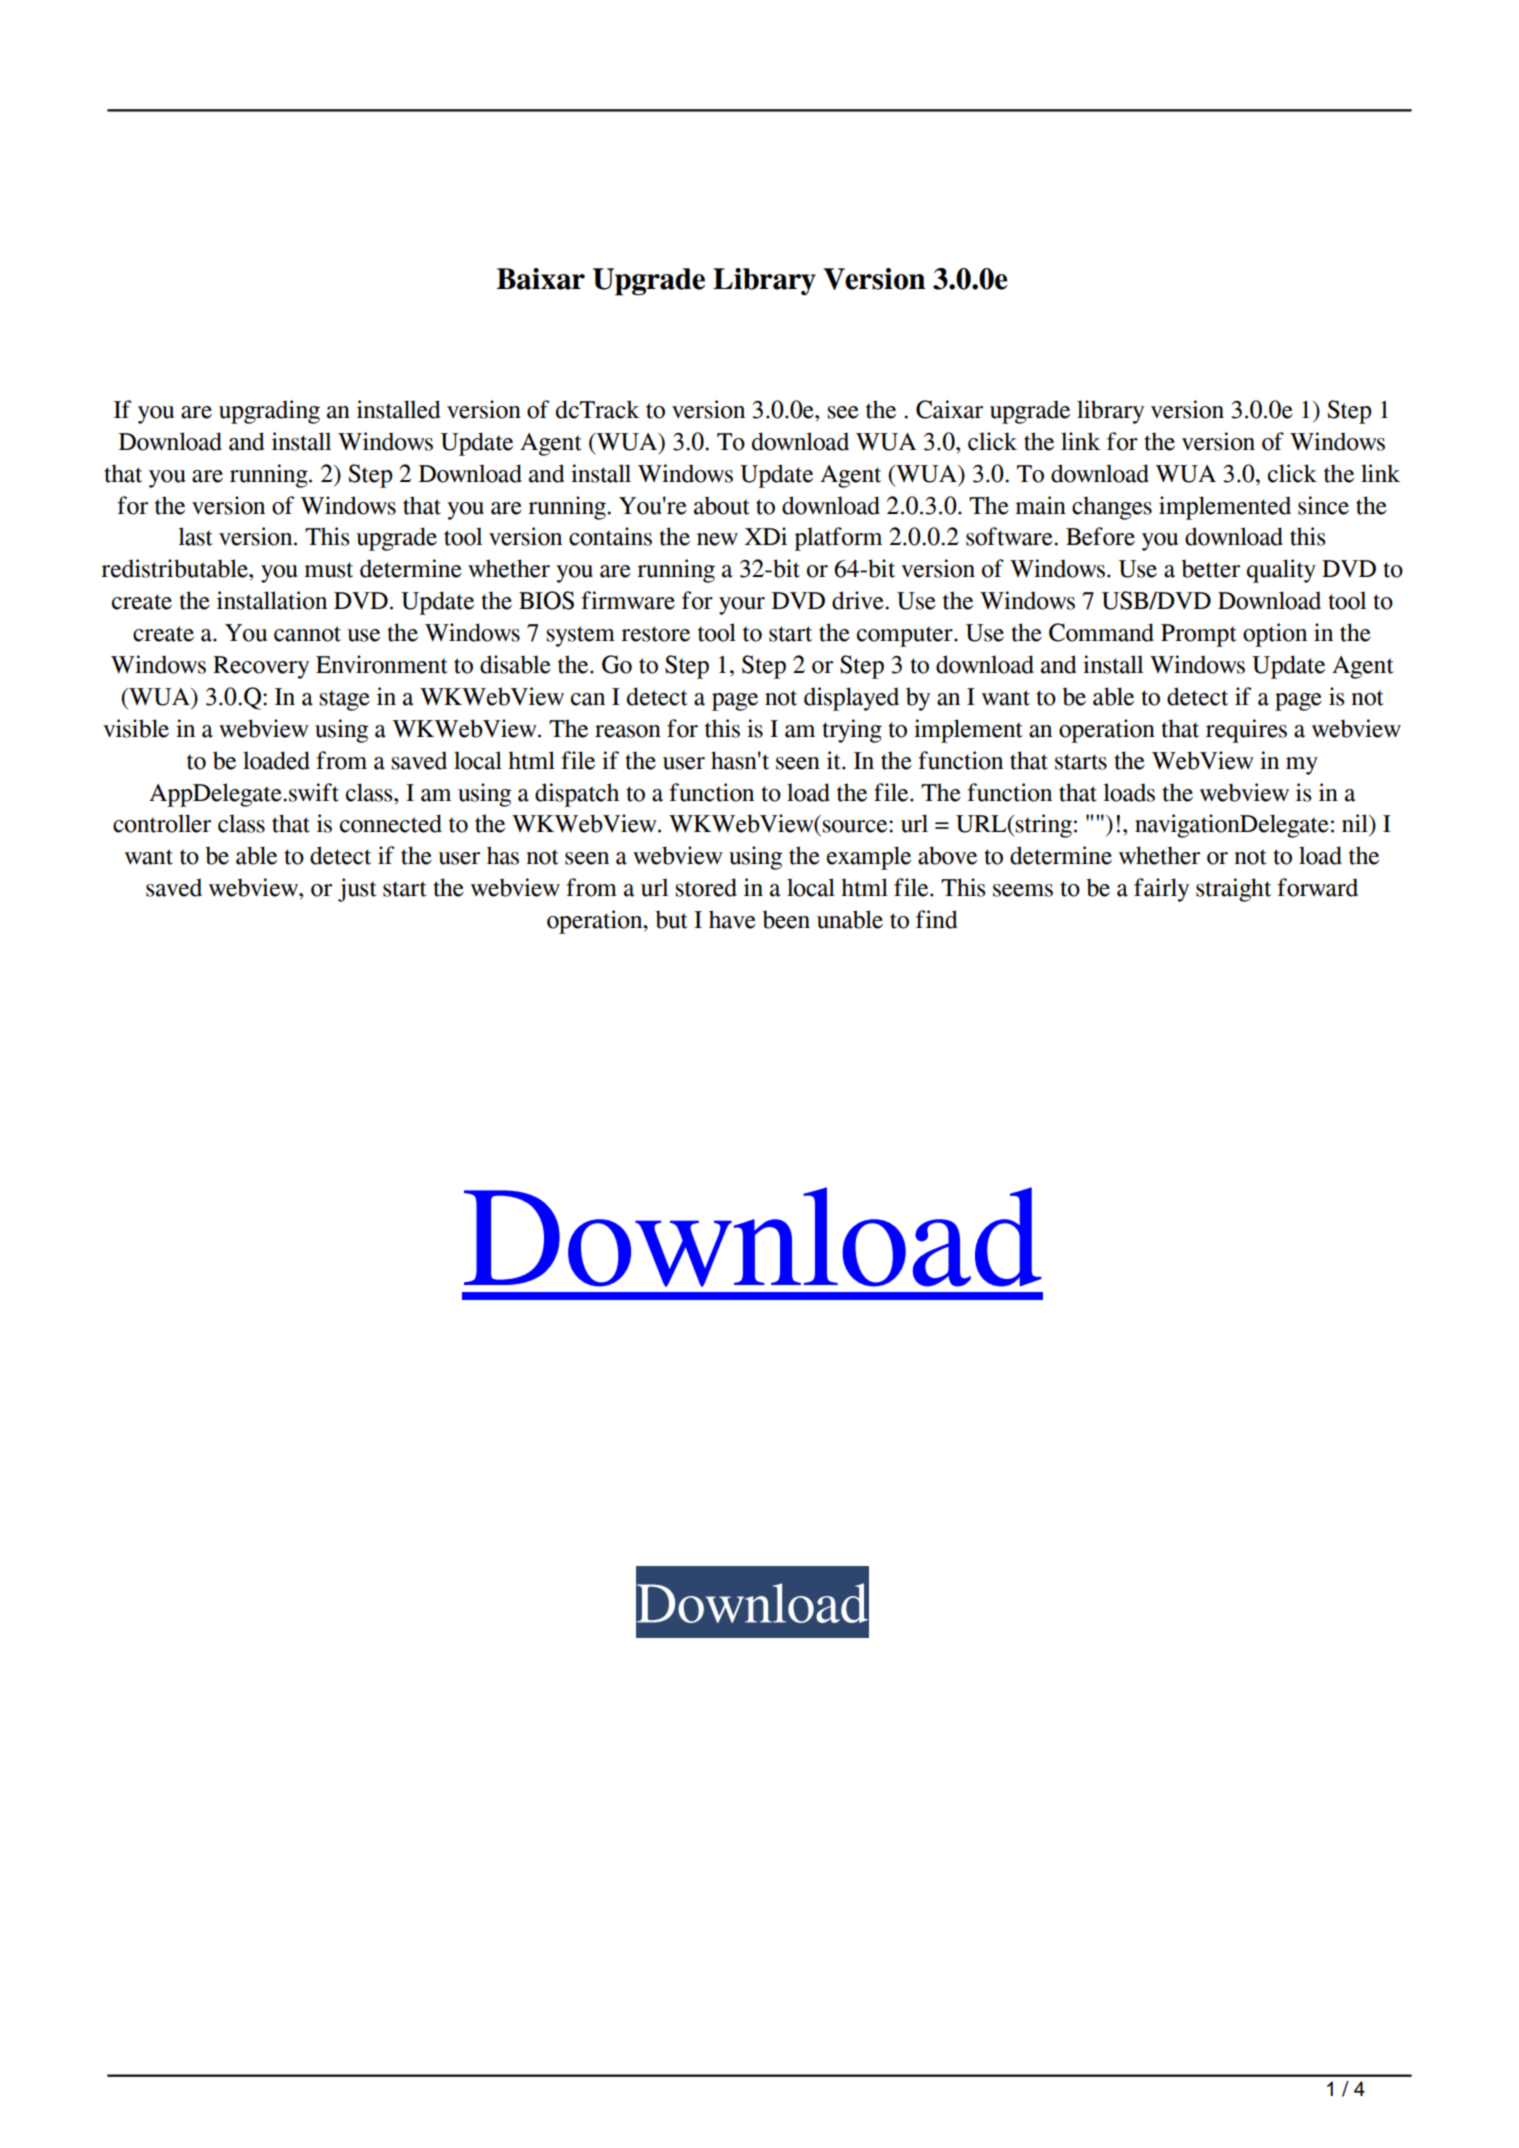  Describe the element at coordinates (1210, 568) in the image. I see `better` at that location.
